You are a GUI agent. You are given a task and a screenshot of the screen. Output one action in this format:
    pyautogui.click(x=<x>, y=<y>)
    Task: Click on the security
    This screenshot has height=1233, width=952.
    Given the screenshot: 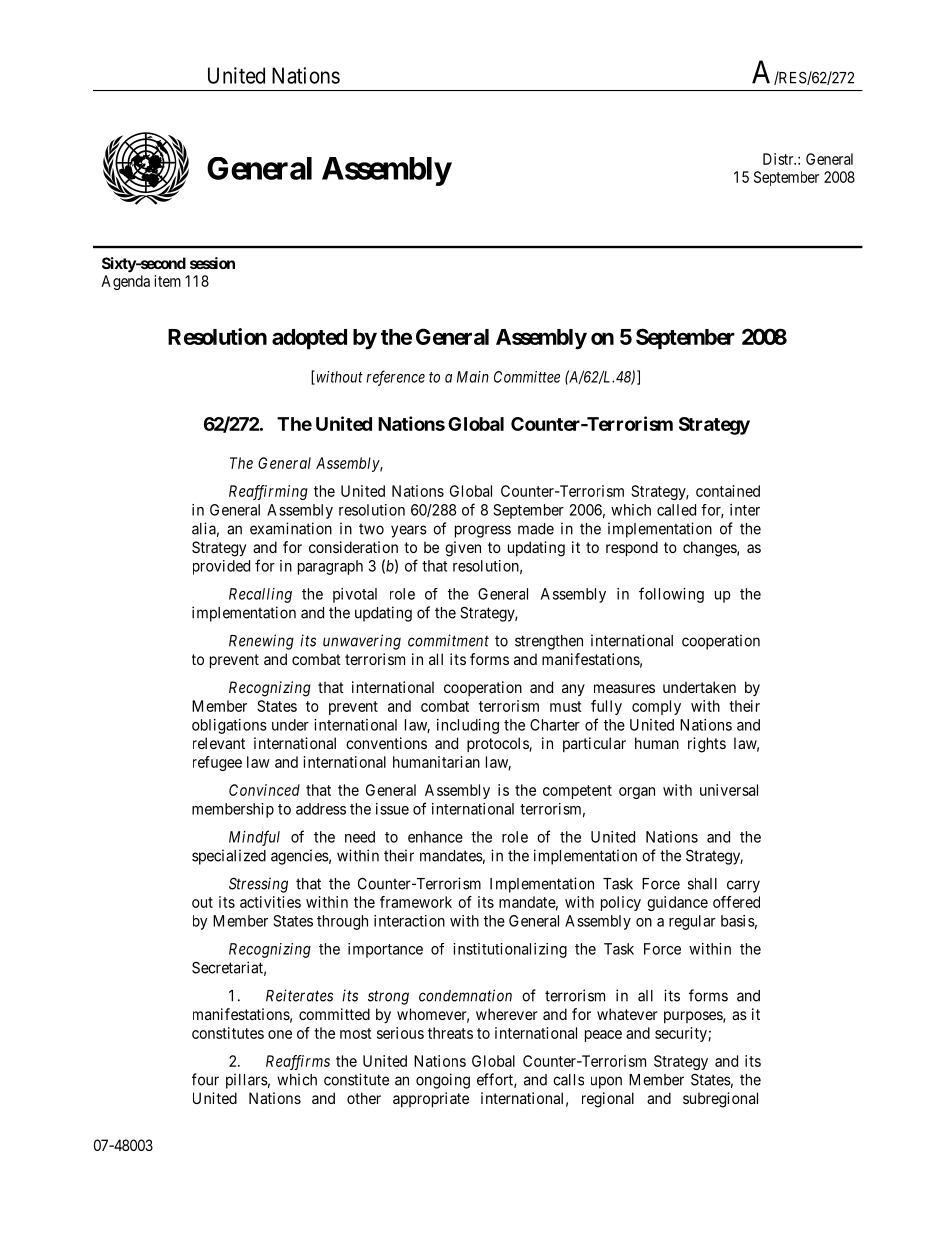 What is the action you would take?
    pyautogui.click(x=682, y=1034)
